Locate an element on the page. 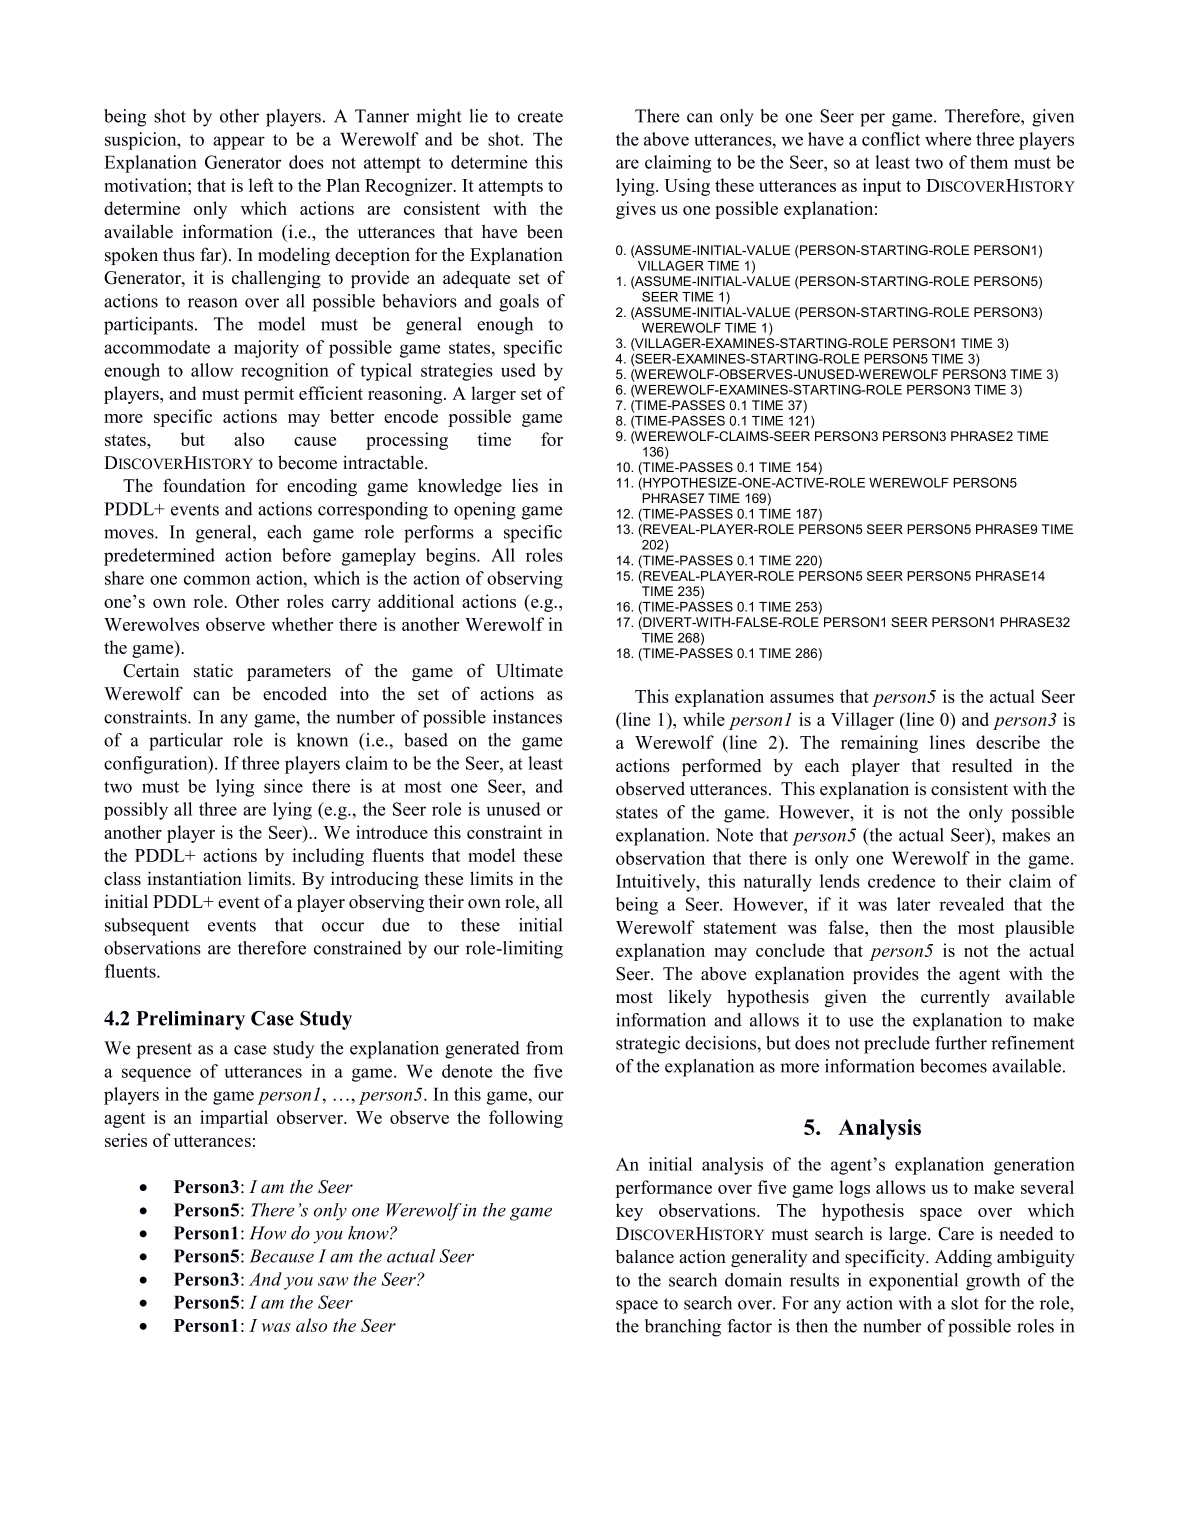 The width and height of the page is (1179, 1525). lies is located at coordinates (525, 485).
